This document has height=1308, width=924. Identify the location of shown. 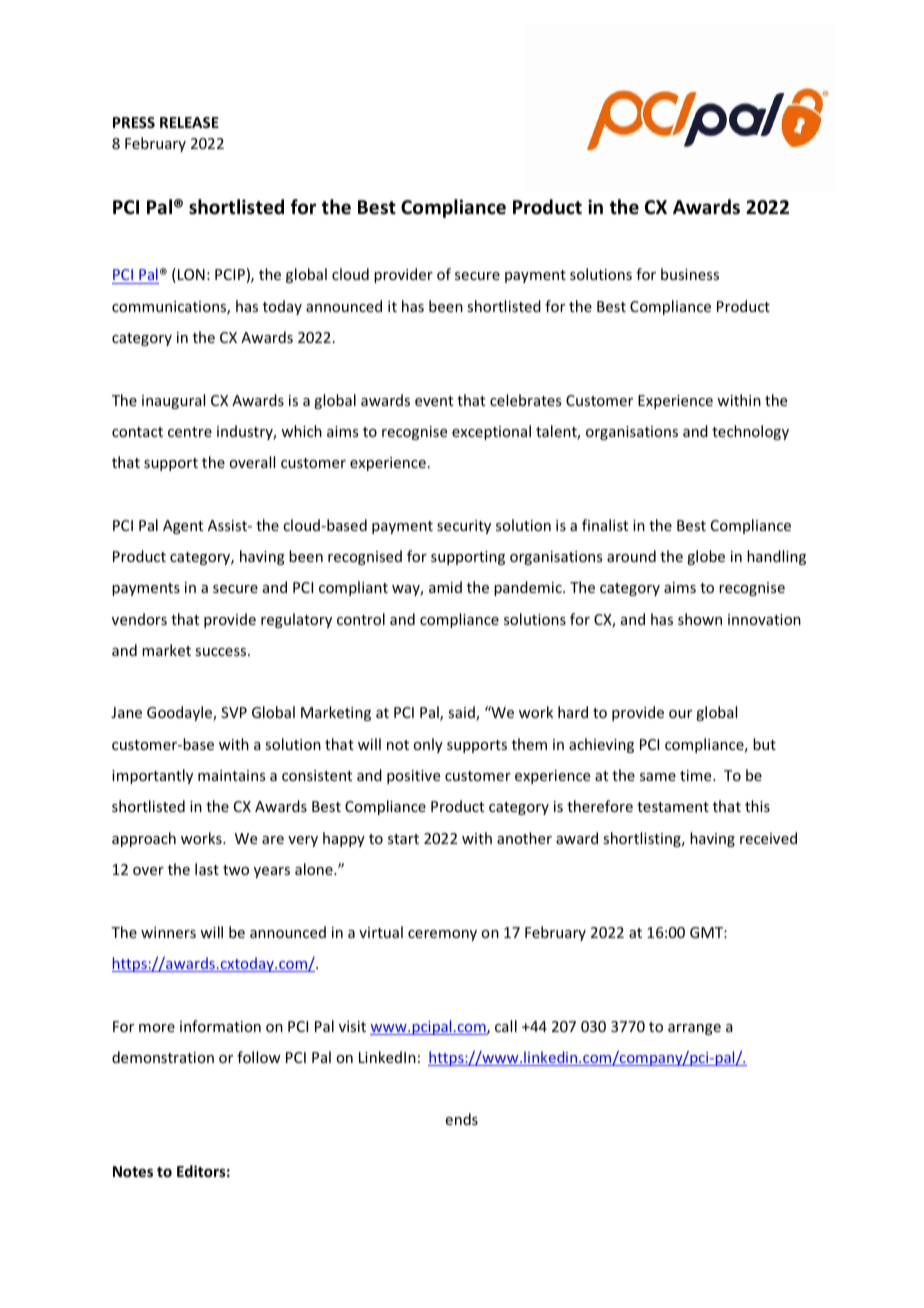
(700, 619).
